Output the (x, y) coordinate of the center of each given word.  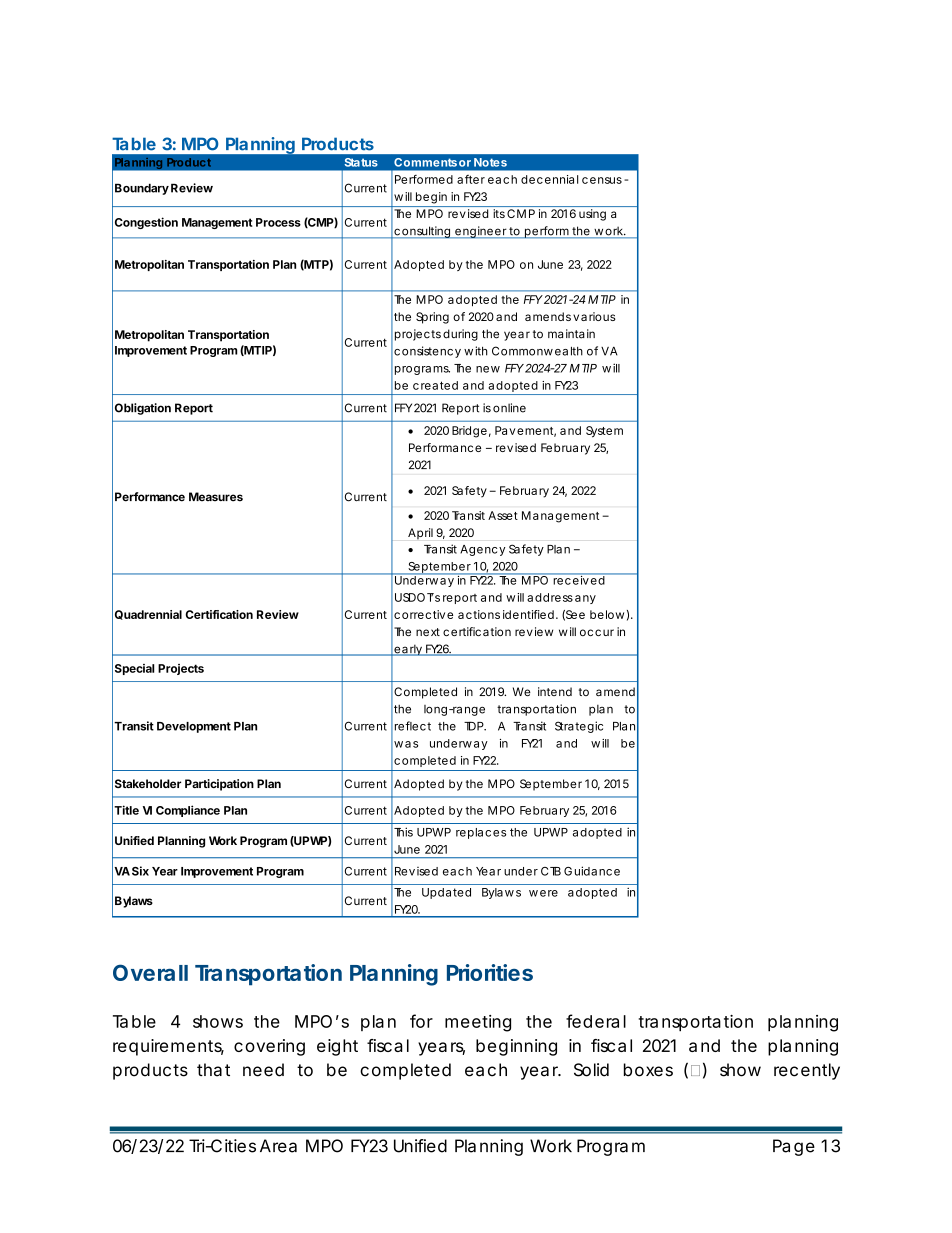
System (604, 432)
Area (278, 1146)
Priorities (490, 972)
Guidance (592, 871)
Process (278, 222)
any (585, 599)
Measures (216, 497)
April (420, 534)
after (471, 179)
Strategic (579, 727)
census (603, 180)
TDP (475, 726)
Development (194, 727)
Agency (482, 550)
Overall (150, 972)
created (435, 385)
